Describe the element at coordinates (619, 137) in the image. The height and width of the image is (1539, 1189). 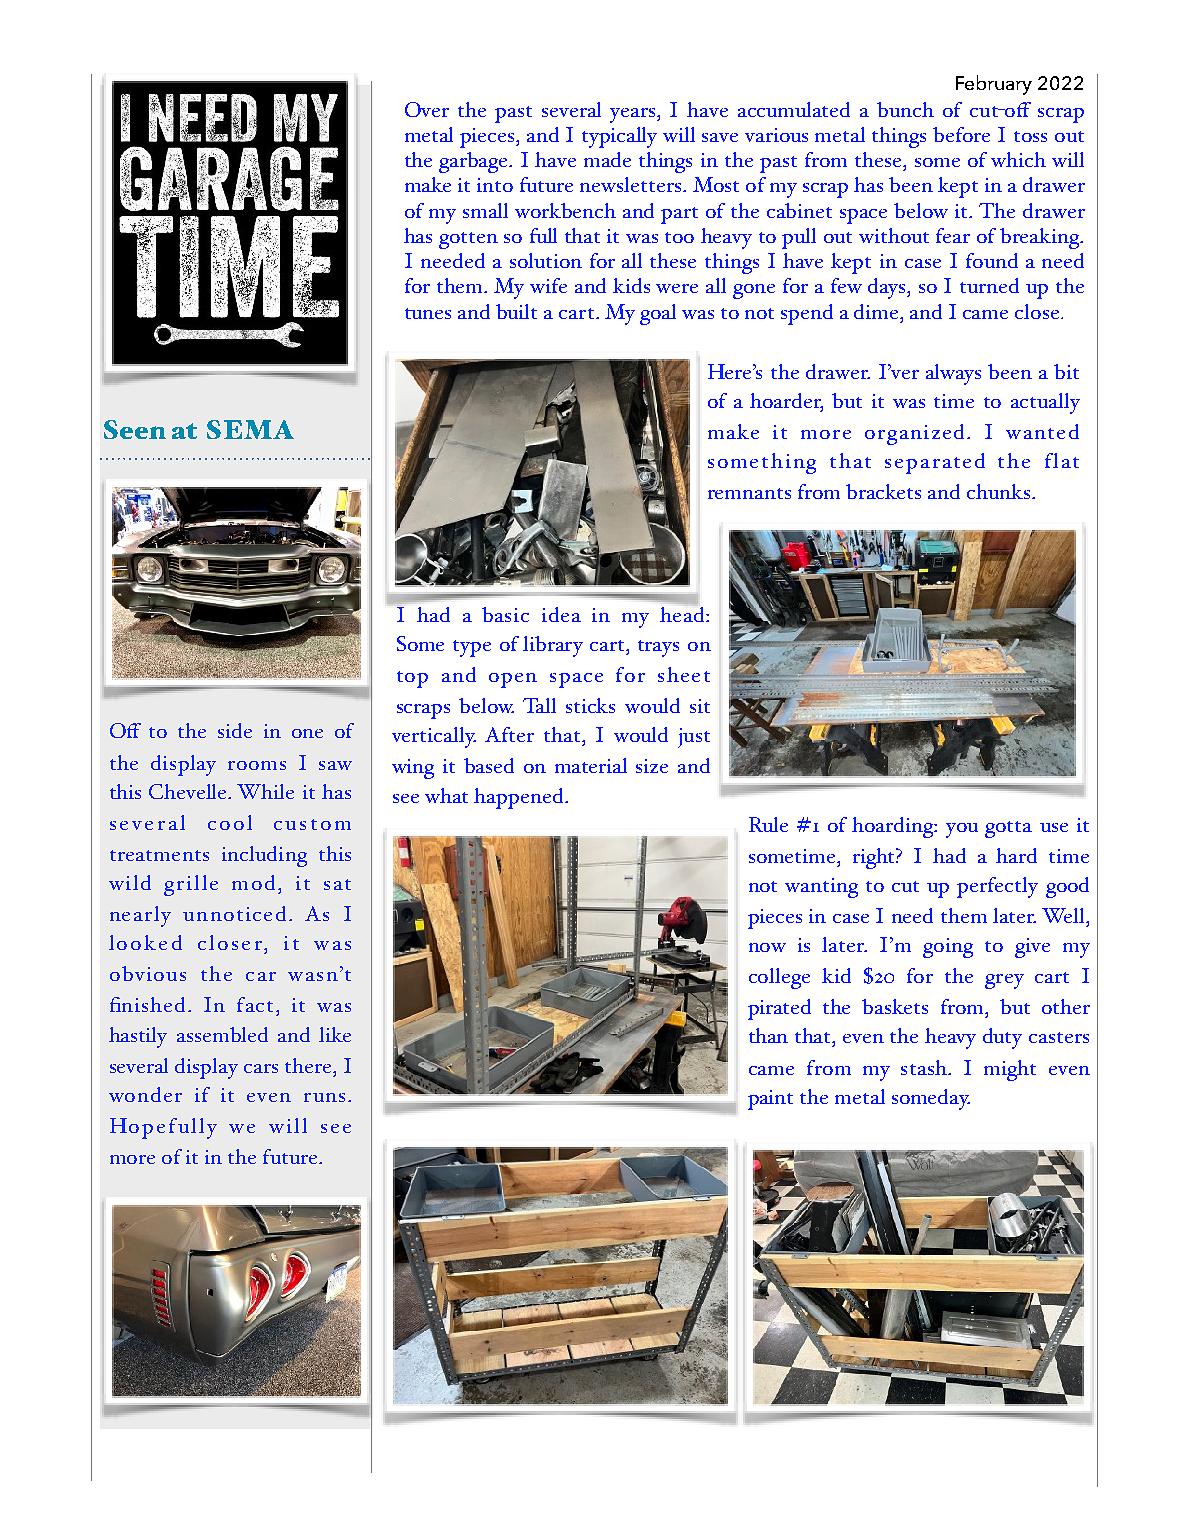
I see `typically` at that location.
